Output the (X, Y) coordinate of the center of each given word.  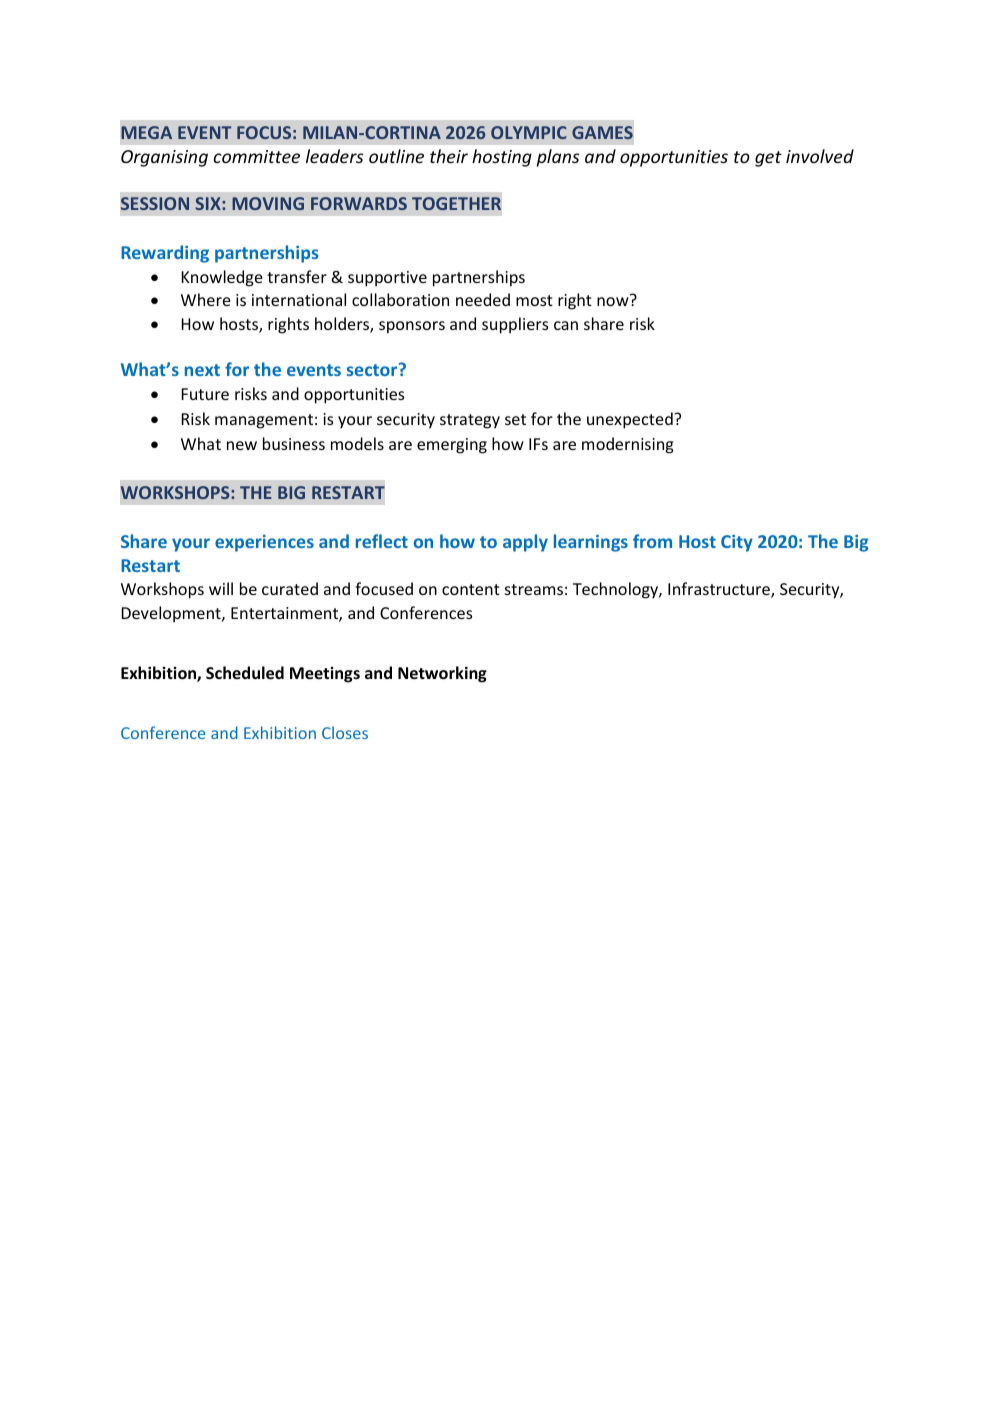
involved (820, 156)
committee (256, 156)
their (449, 156)
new (242, 445)
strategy (470, 421)
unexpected (630, 420)
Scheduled (245, 672)
